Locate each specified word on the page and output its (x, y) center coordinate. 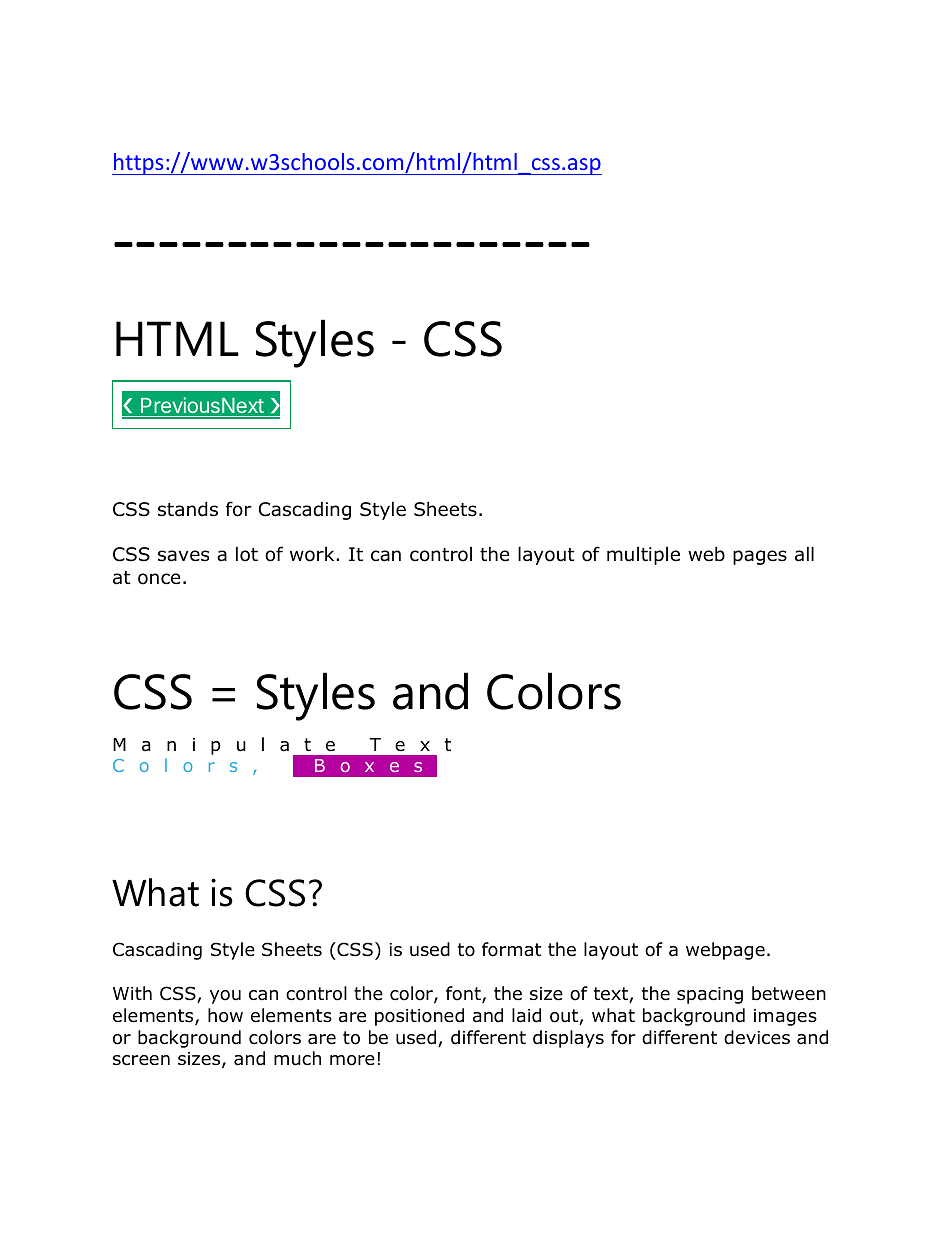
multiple (643, 556)
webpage (725, 951)
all (804, 554)
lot (247, 554)
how (225, 1015)
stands (188, 509)
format (511, 949)
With (132, 993)
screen (141, 1060)
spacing (710, 995)
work (313, 554)
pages (760, 557)
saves (183, 556)
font (464, 994)
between (789, 993)
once (159, 579)
